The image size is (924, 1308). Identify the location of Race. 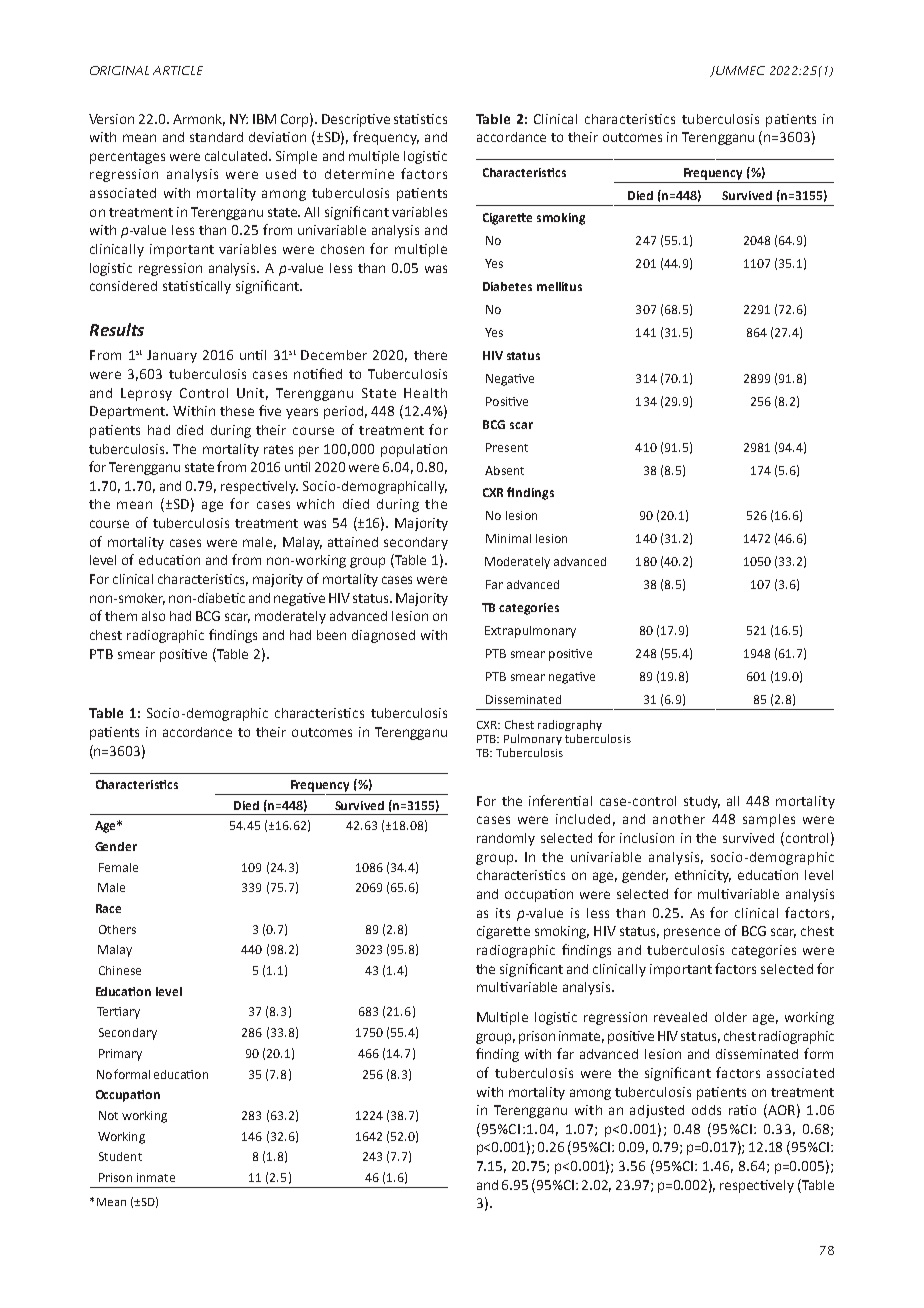
(108, 908).
